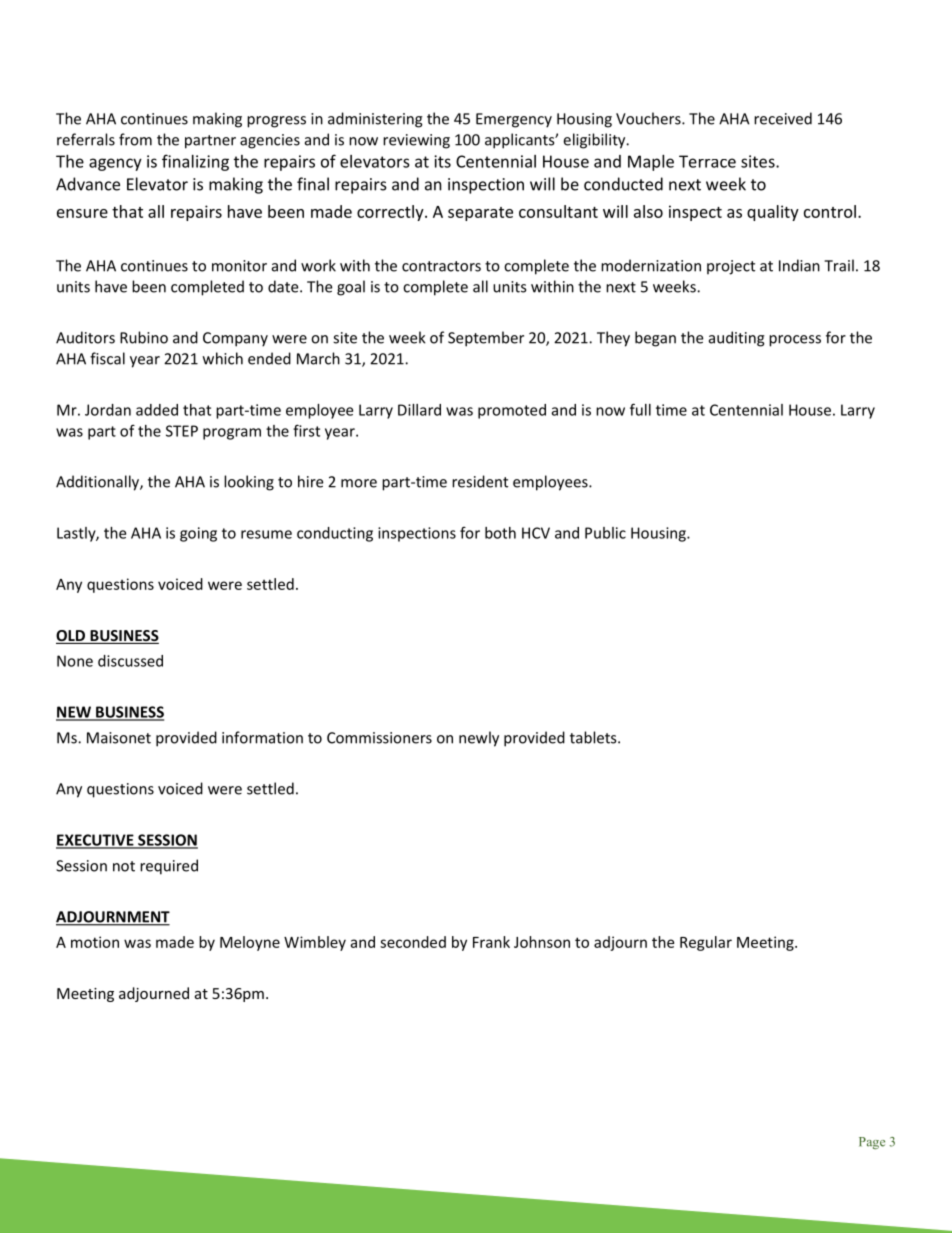 Image resolution: width=952 pixels, height=1233 pixels. What do you see at coordinates (416, 141) in the document?
I see `reviewing` at bounding box center [416, 141].
